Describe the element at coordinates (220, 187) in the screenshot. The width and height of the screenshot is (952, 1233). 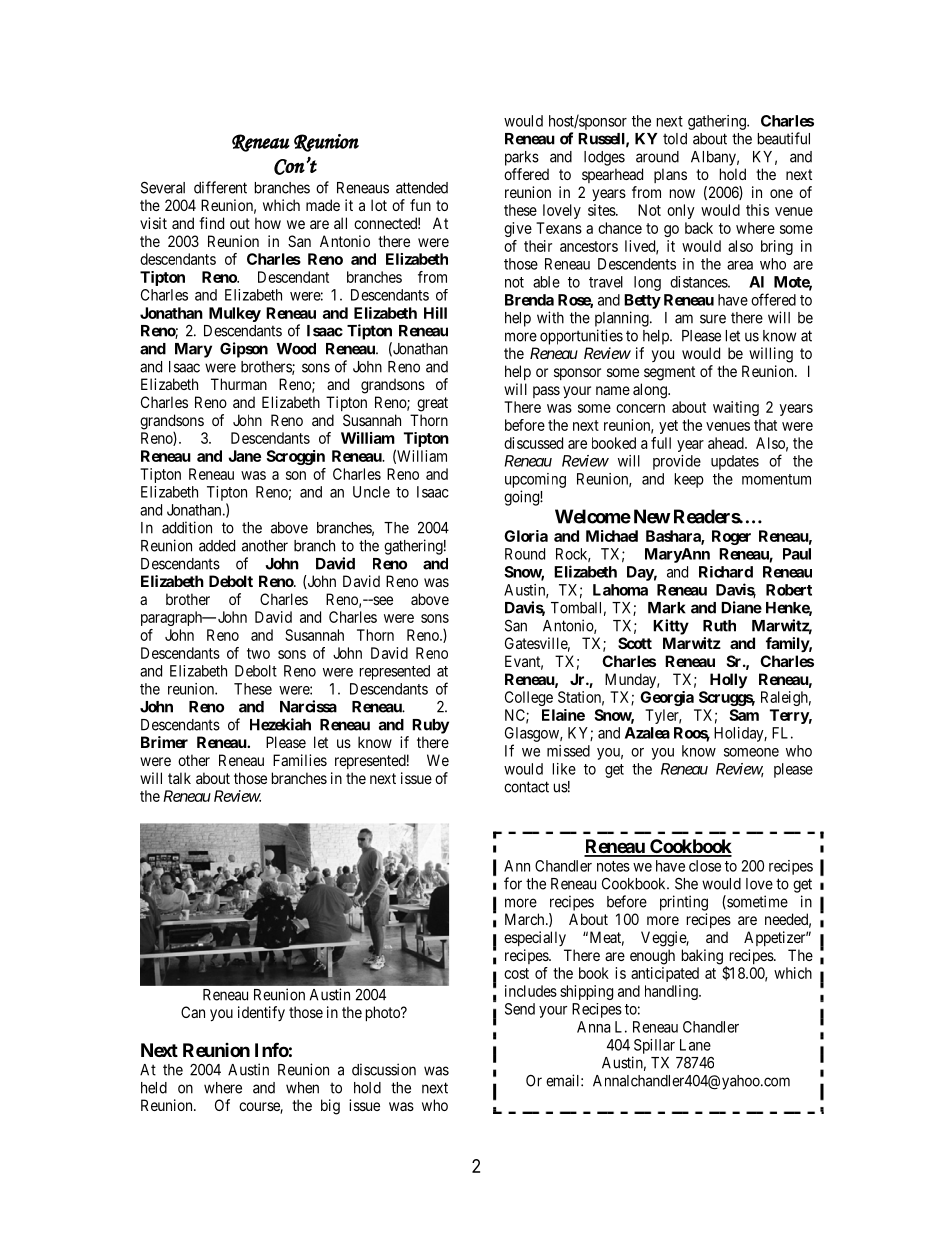
I see `different` at that location.
